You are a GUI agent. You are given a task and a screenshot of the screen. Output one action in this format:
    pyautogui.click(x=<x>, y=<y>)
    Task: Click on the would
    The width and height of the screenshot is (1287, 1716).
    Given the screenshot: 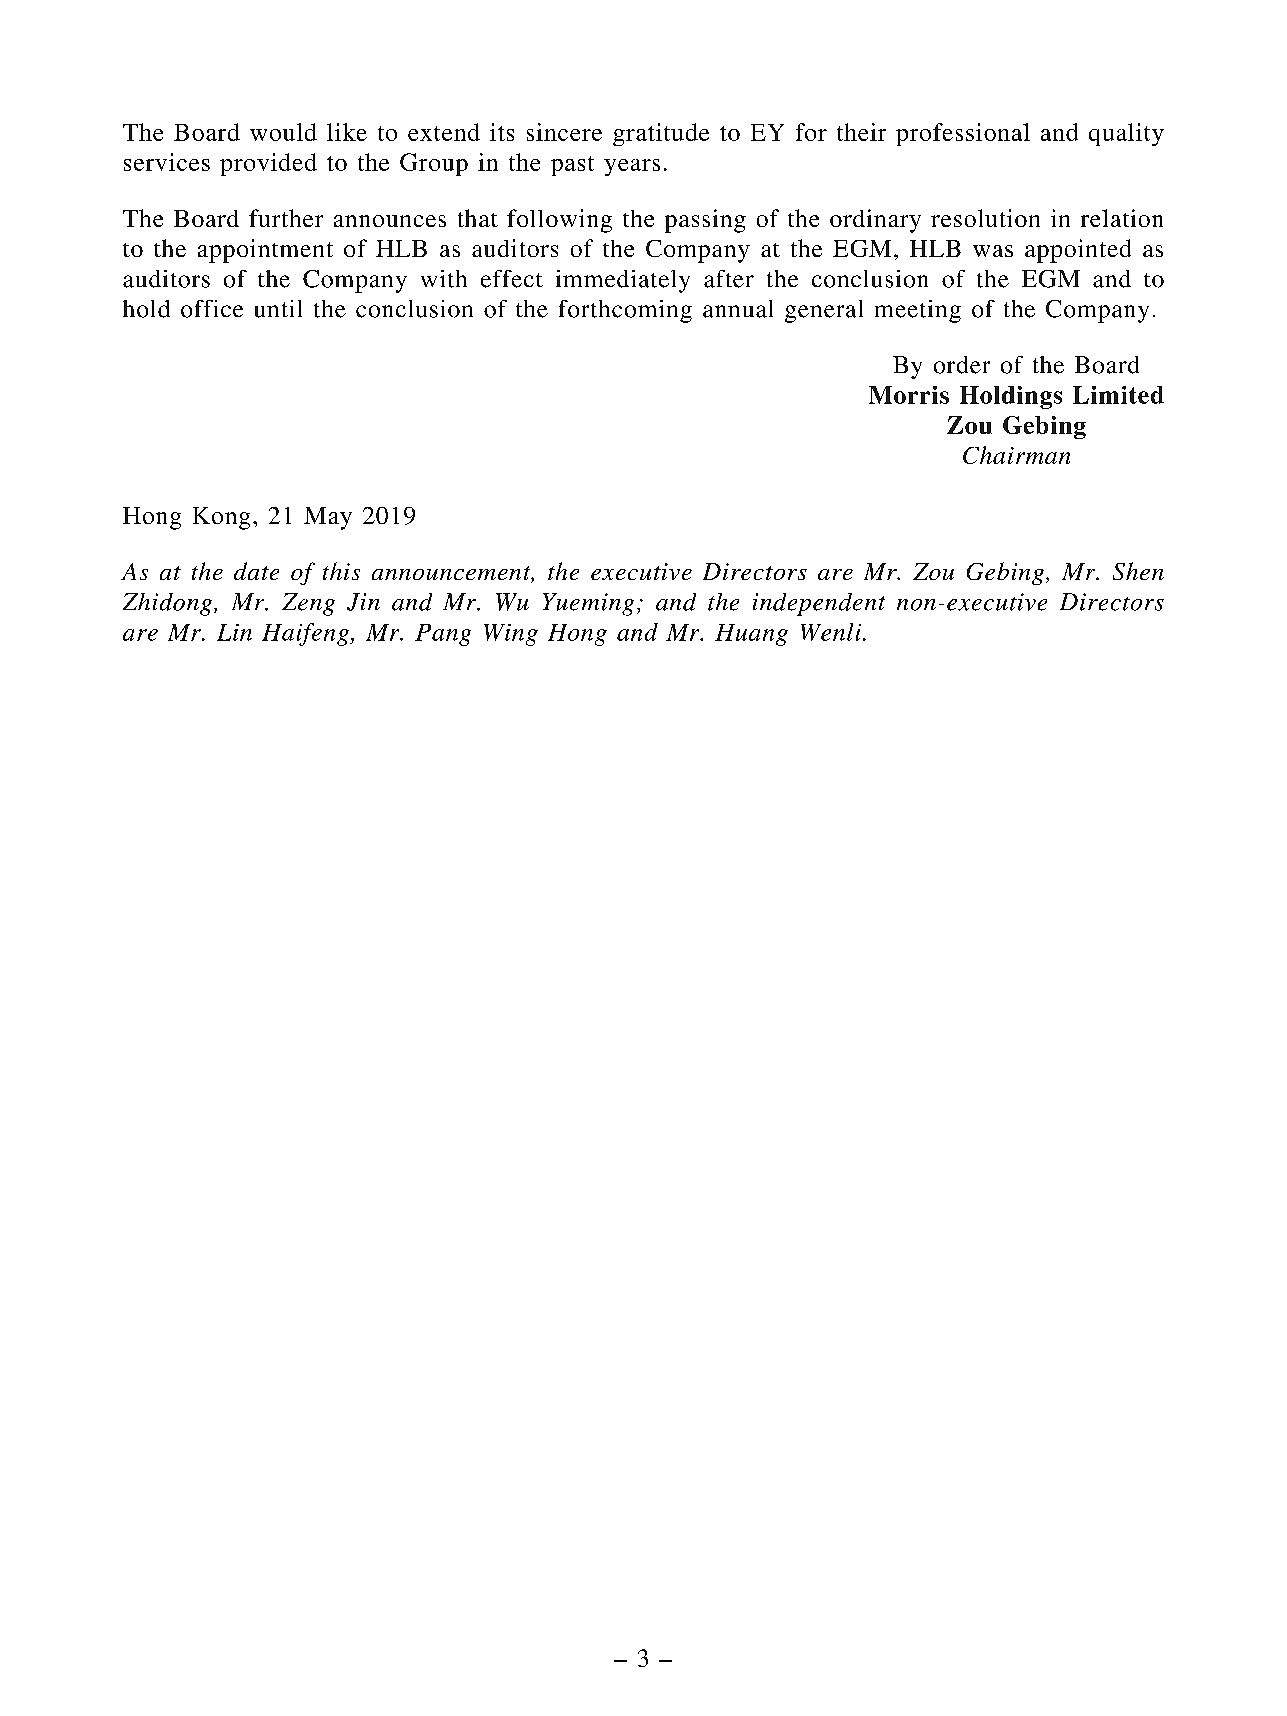 What is the action you would take?
    pyautogui.click(x=283, y=132)
